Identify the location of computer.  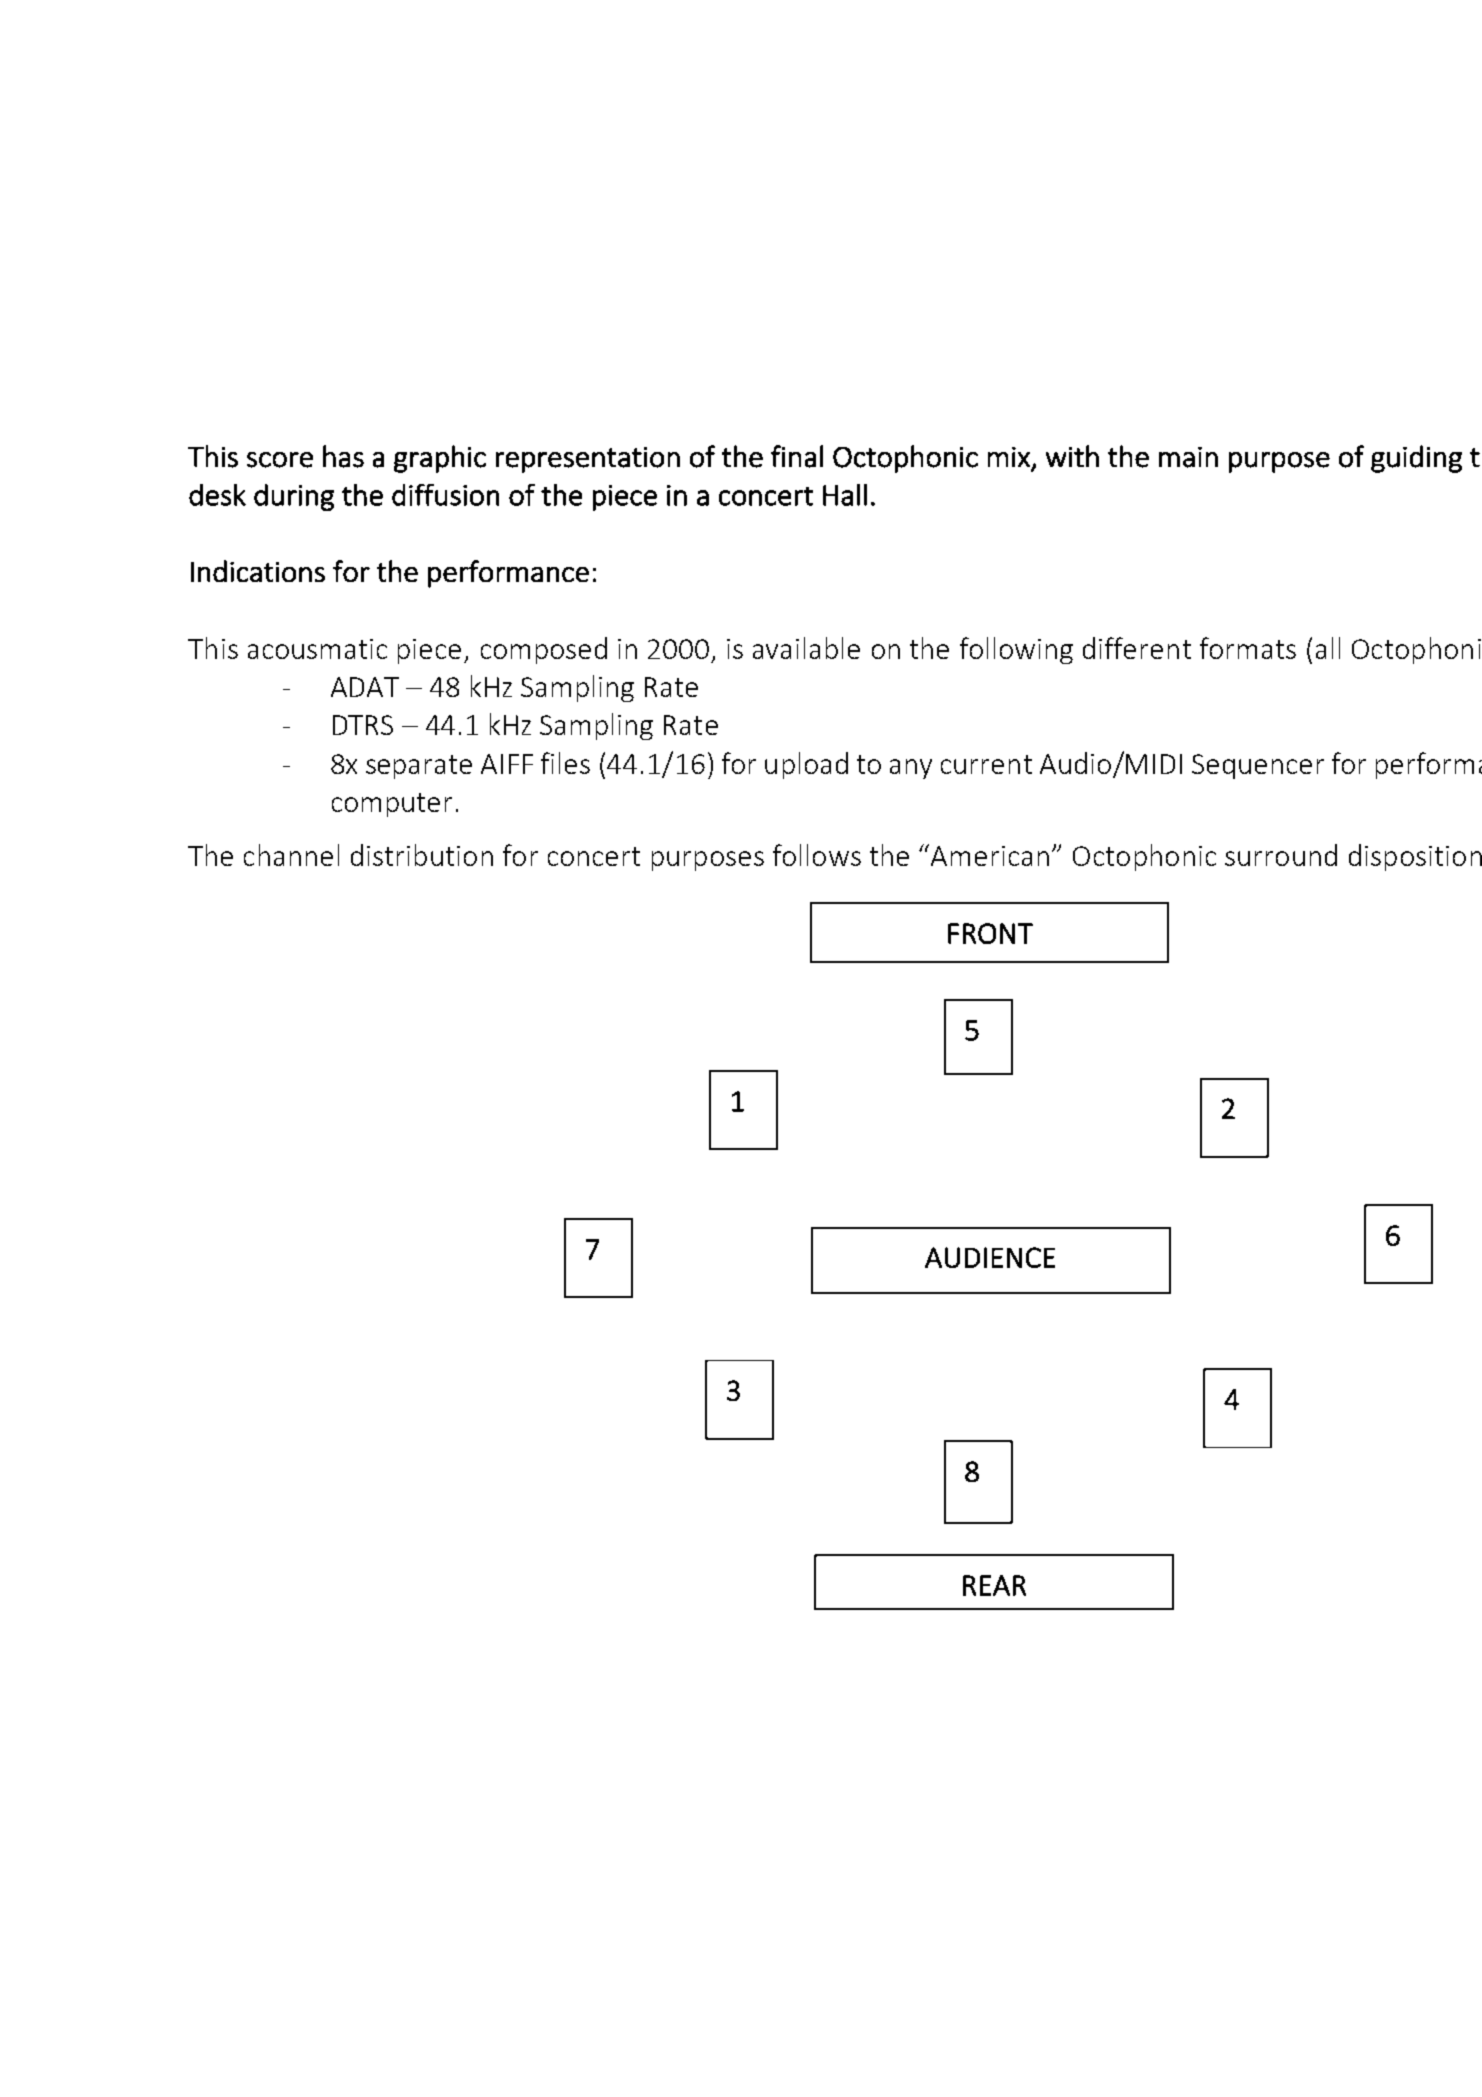
(392, 805).
